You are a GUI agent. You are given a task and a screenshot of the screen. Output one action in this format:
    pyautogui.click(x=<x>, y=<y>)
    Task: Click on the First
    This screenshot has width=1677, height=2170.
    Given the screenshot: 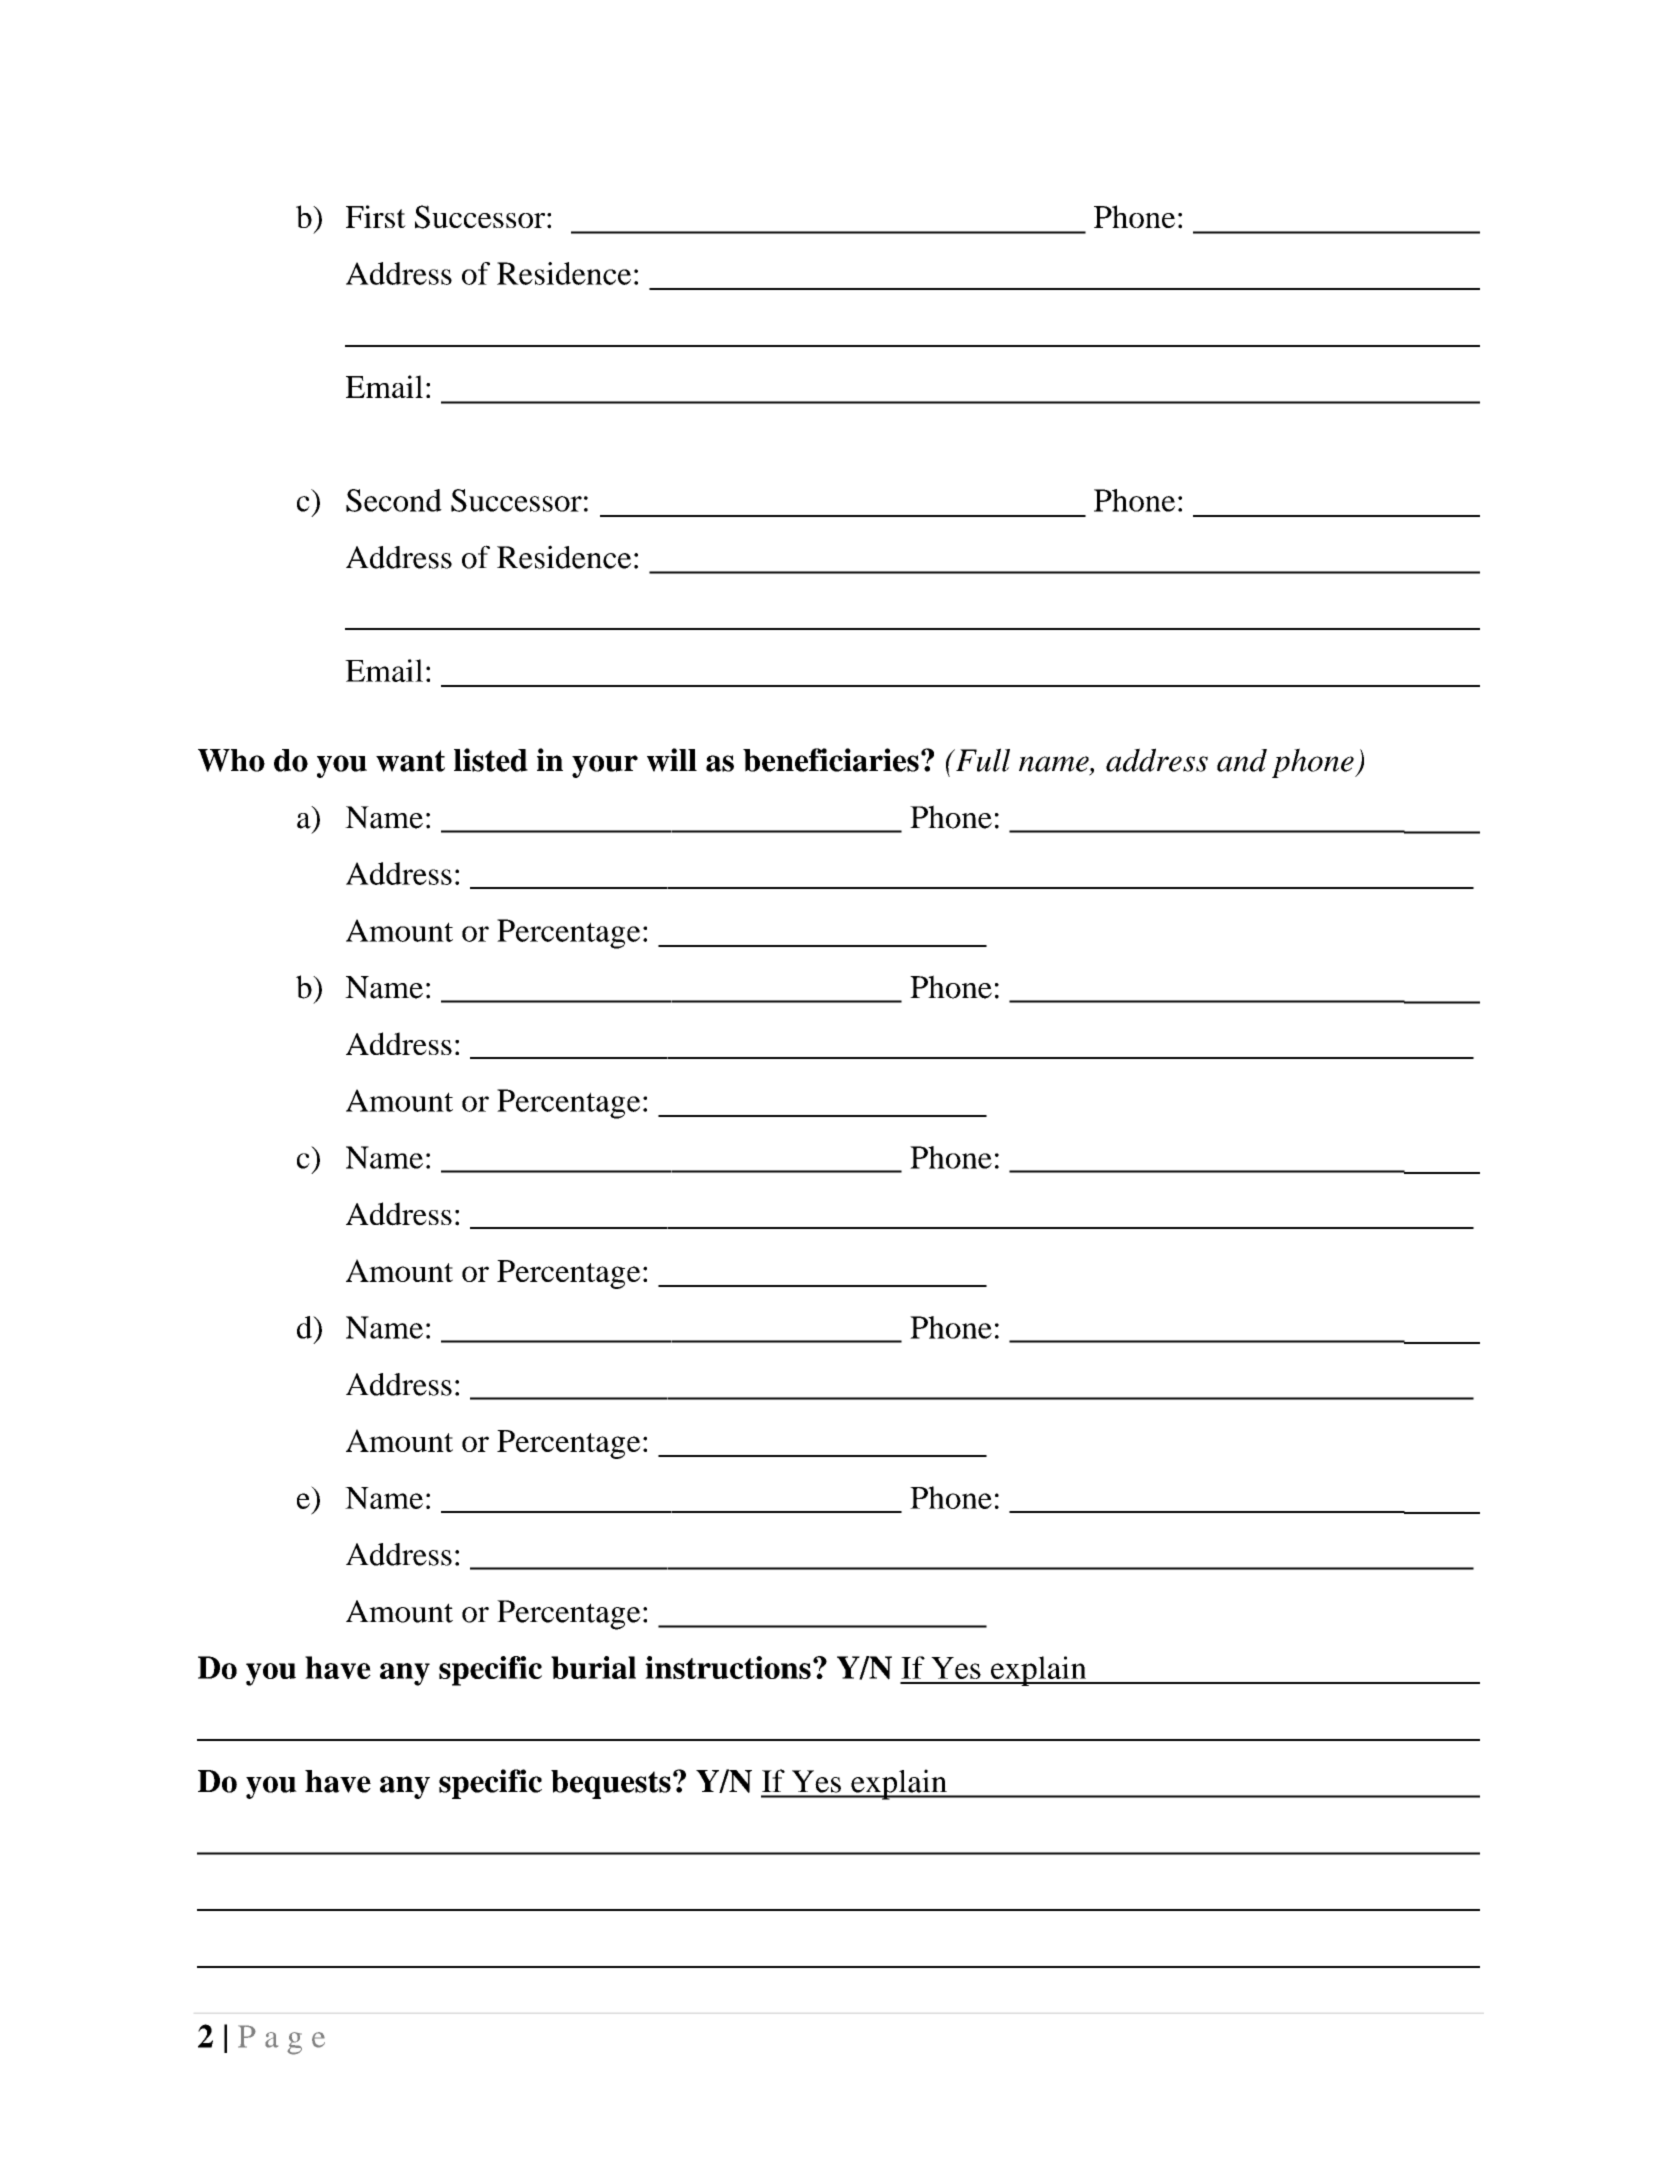 What is the action you would take?
    pyautogui.click(x=376, y=216)
